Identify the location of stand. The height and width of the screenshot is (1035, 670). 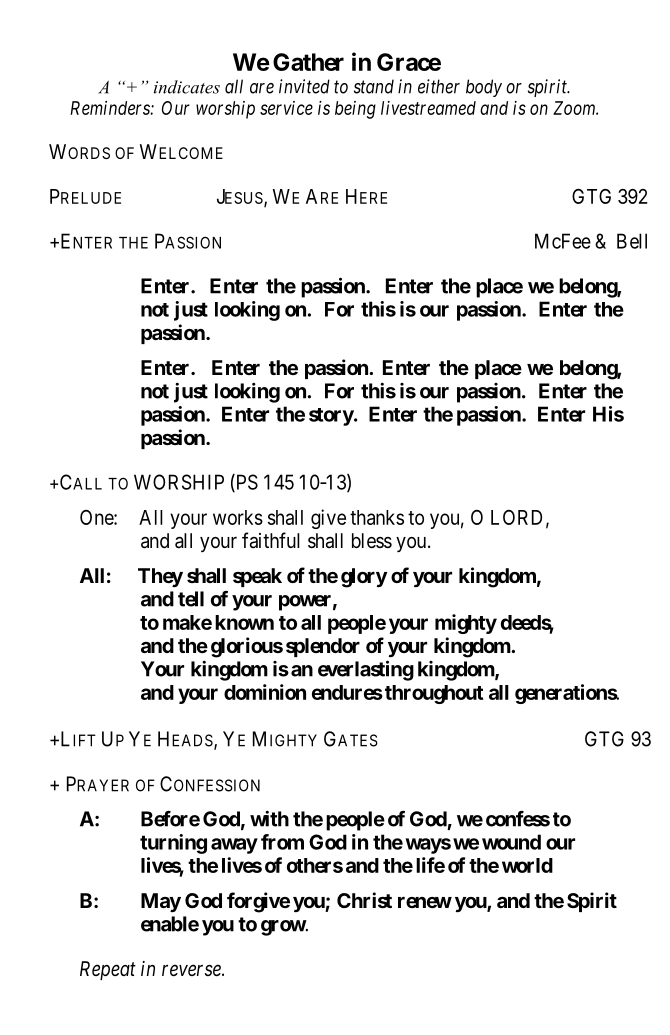
(374, 86).
